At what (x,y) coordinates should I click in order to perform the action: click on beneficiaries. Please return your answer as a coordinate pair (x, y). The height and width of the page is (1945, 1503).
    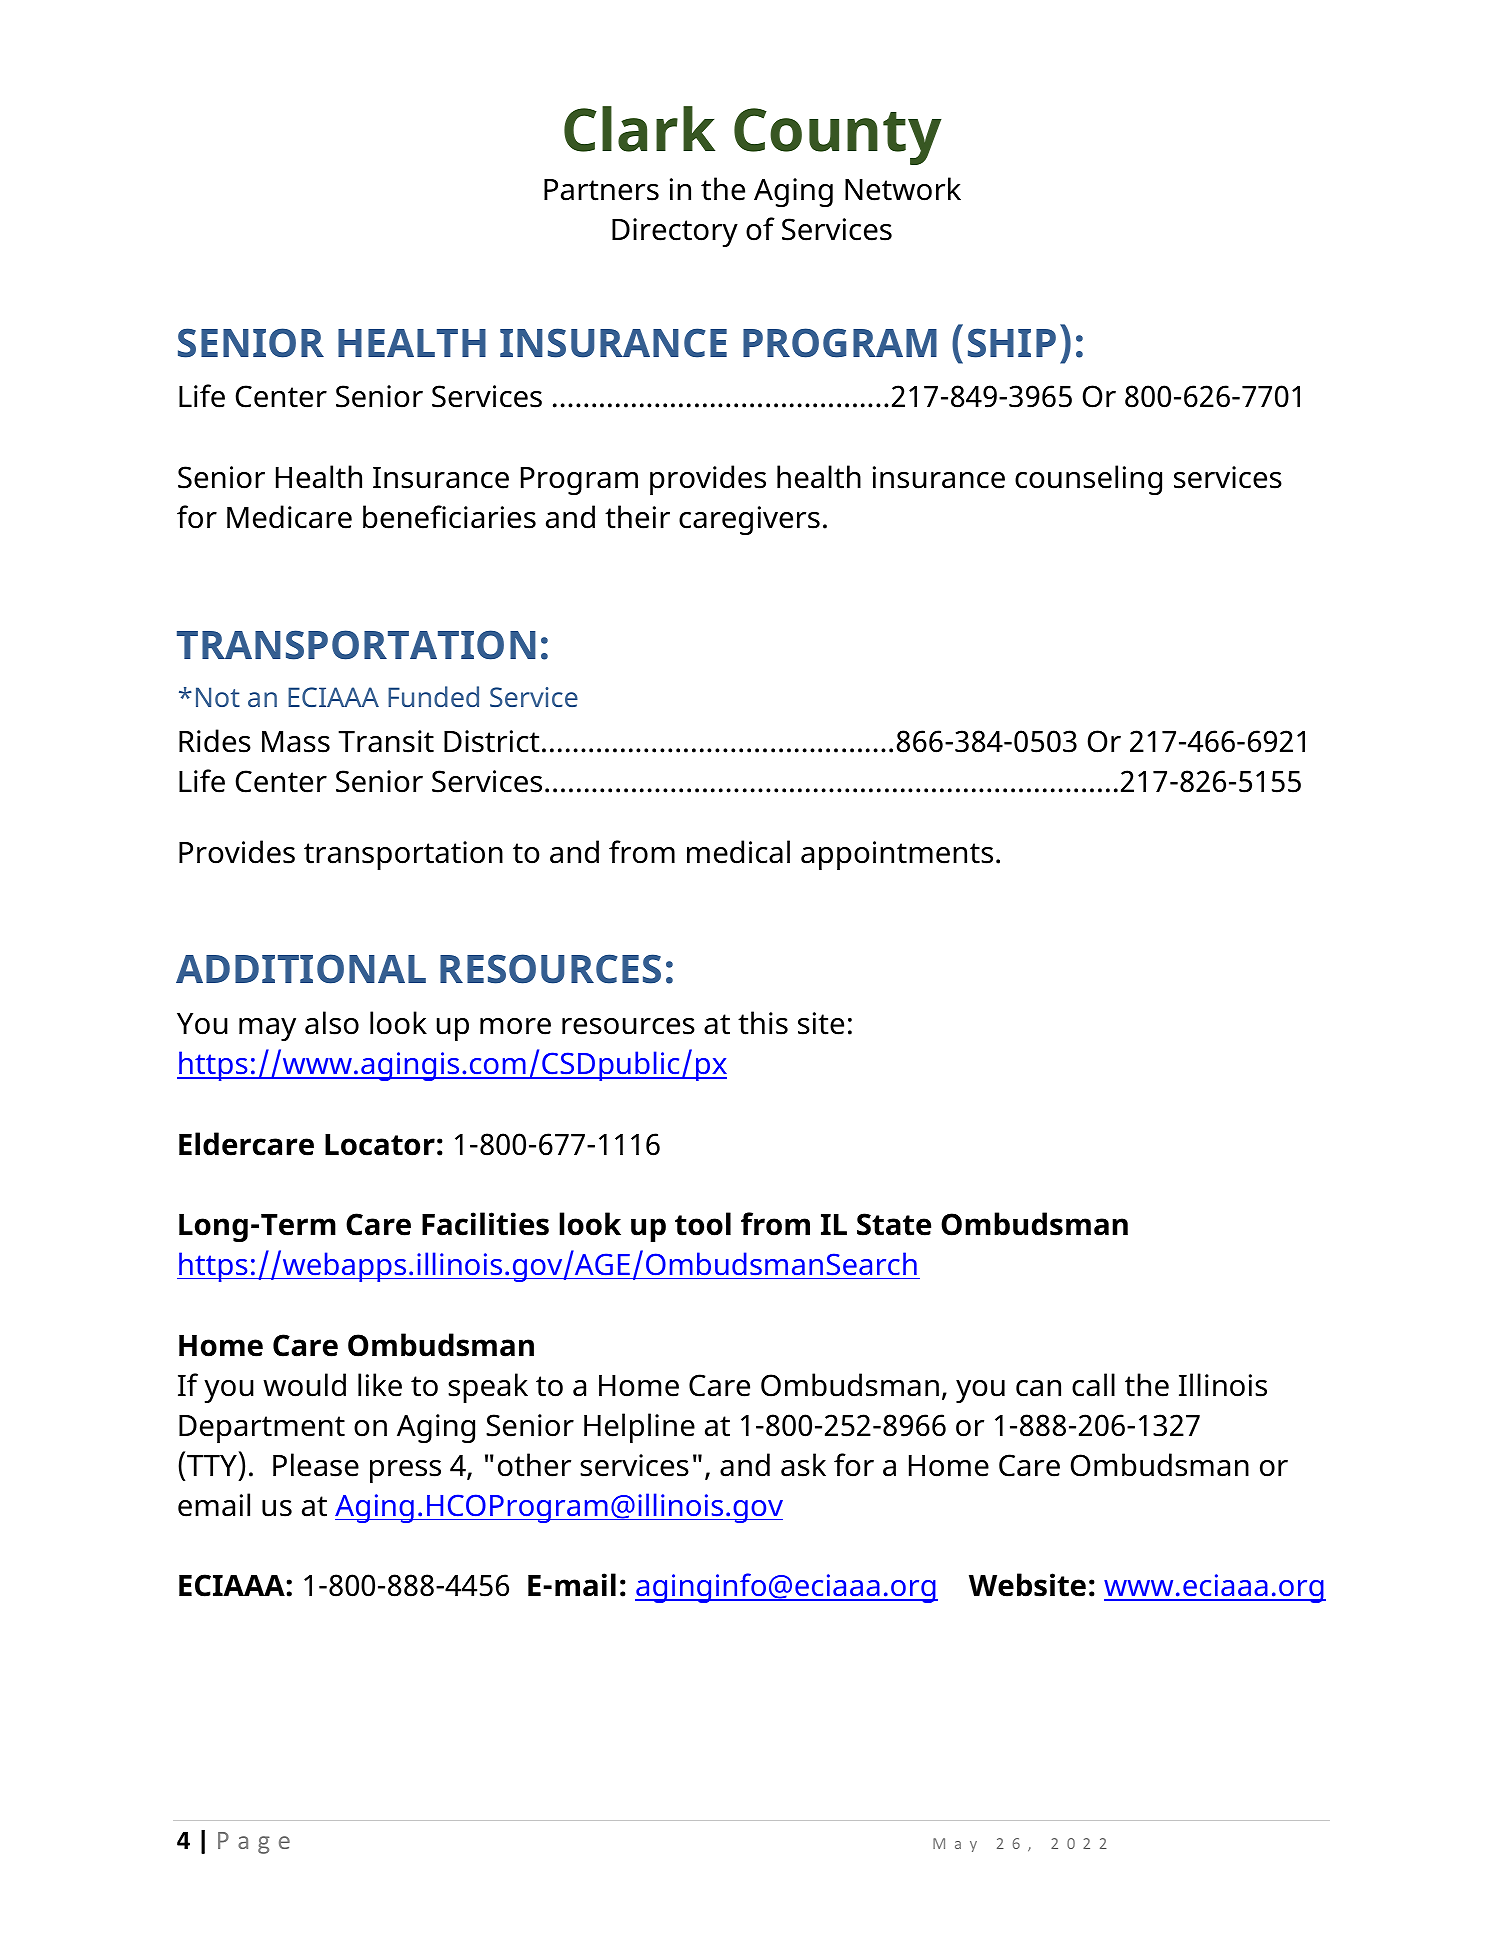
    Looking at the image, I should click on (449, 517).
